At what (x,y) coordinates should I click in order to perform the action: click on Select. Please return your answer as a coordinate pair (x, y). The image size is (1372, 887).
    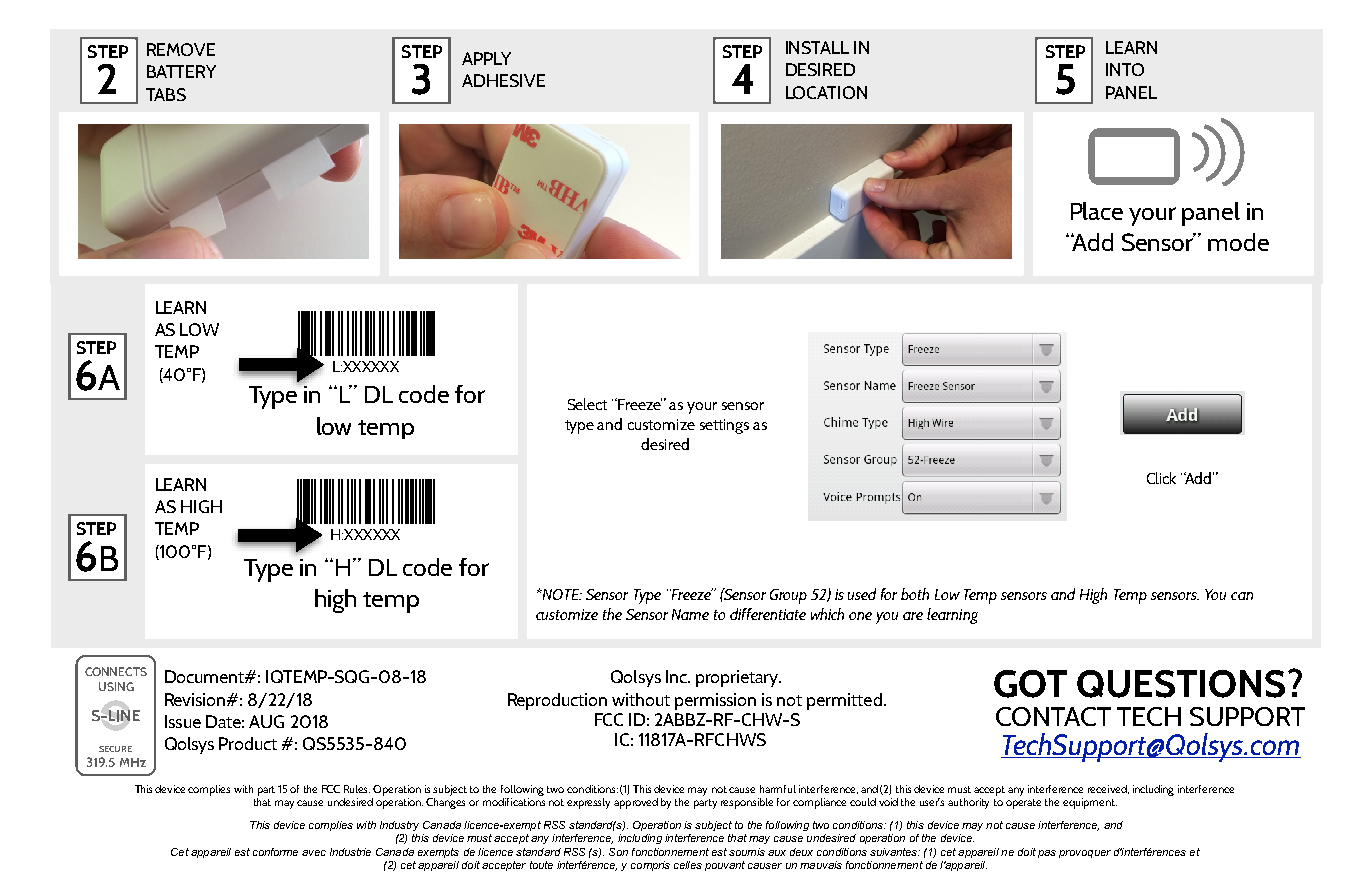
    Looking at the image, I should click on (587, 404).
